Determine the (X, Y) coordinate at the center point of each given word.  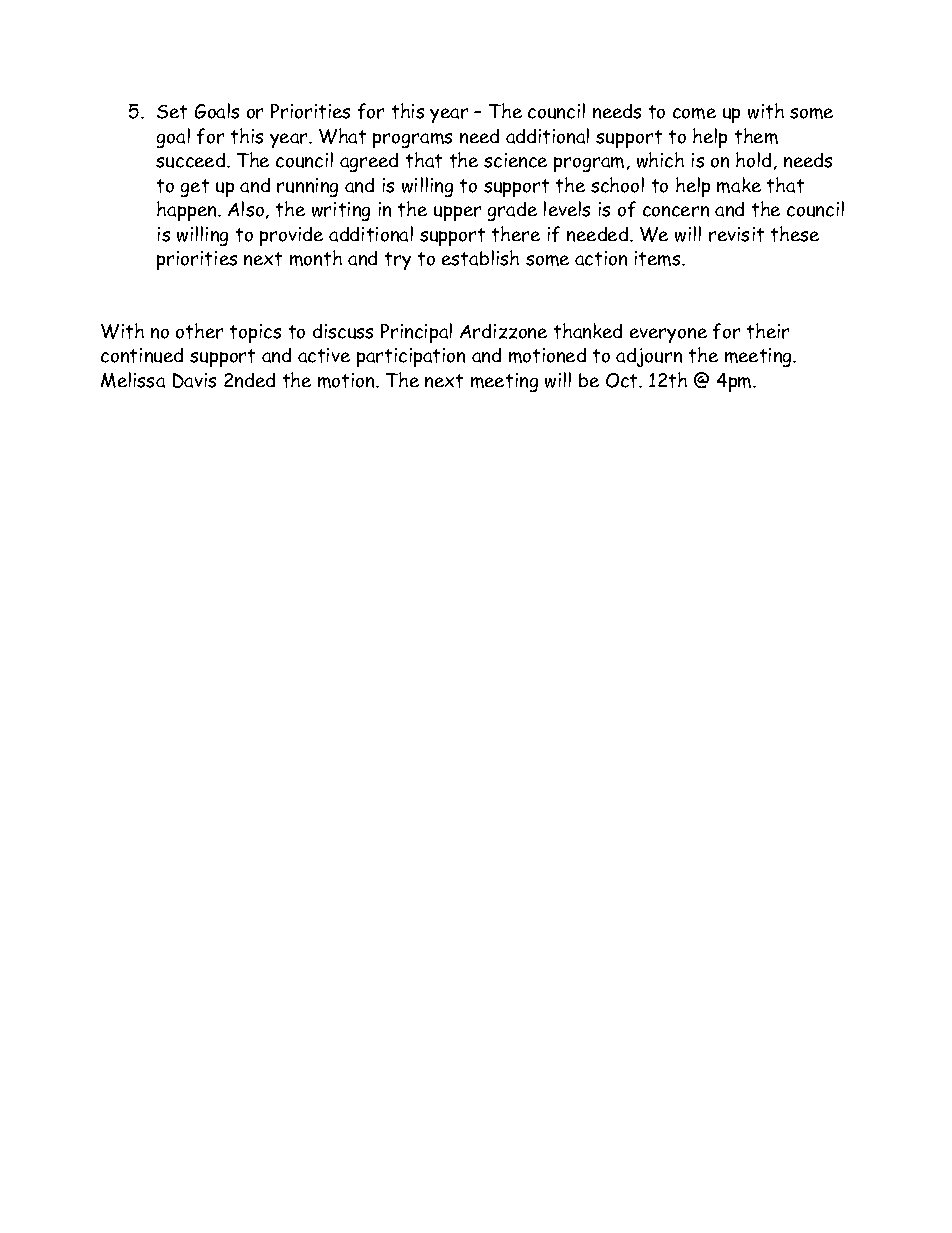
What (342, 136)
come (694, 113)
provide (291, 236)
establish (480, 258)
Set (172, 112)
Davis (194, 380)
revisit (736, 234)
